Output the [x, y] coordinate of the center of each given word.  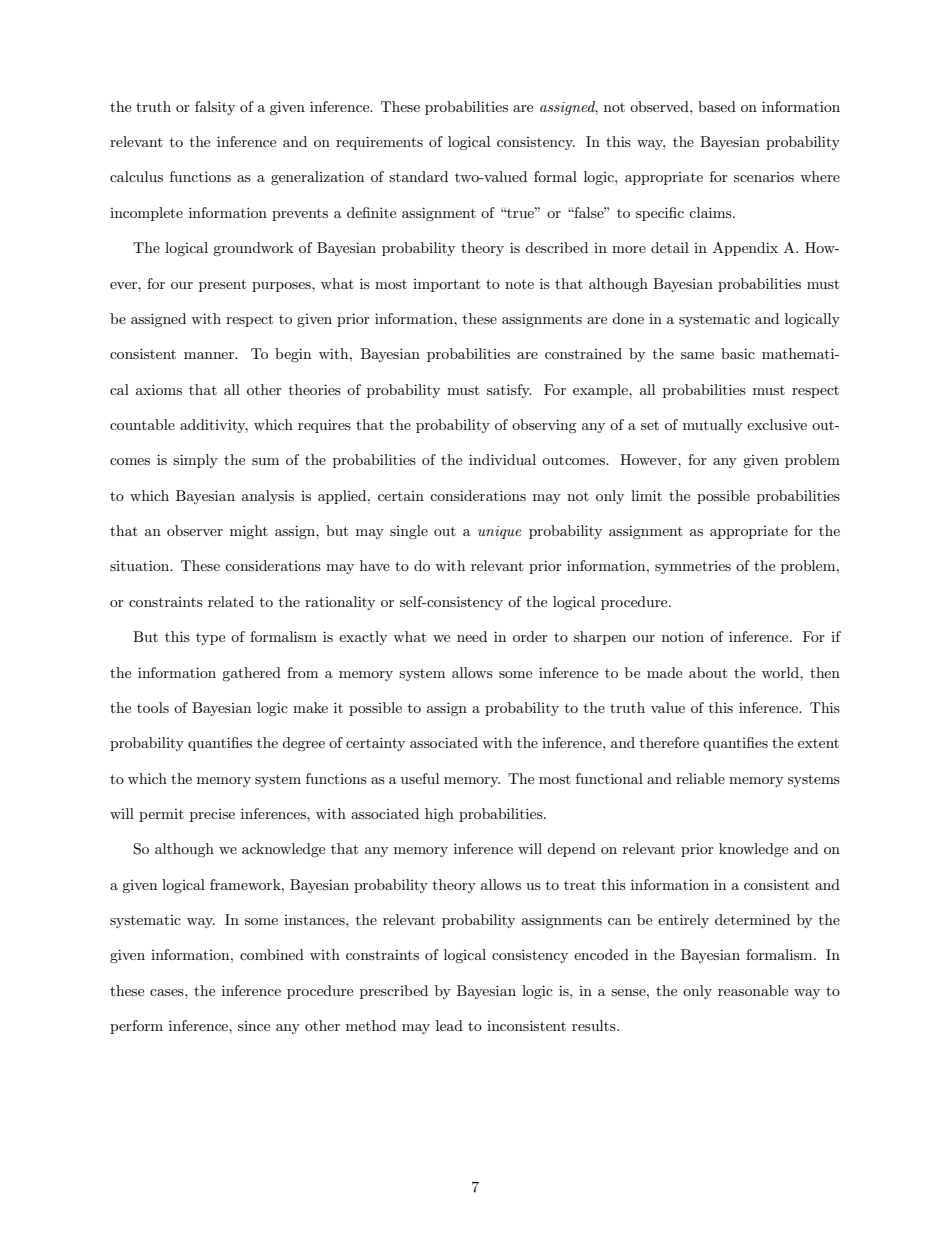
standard [418, 176]
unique [500, 532]
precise [212, 815]
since [254, 1026]
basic [738, 353]
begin [293, 355]
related [231, 601]
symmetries [693, 567]
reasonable [753, 990]
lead [449, 1025]
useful [420, 778]
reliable [700, 778]
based [717, 106]
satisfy [509, 391]
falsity [215, 108]
